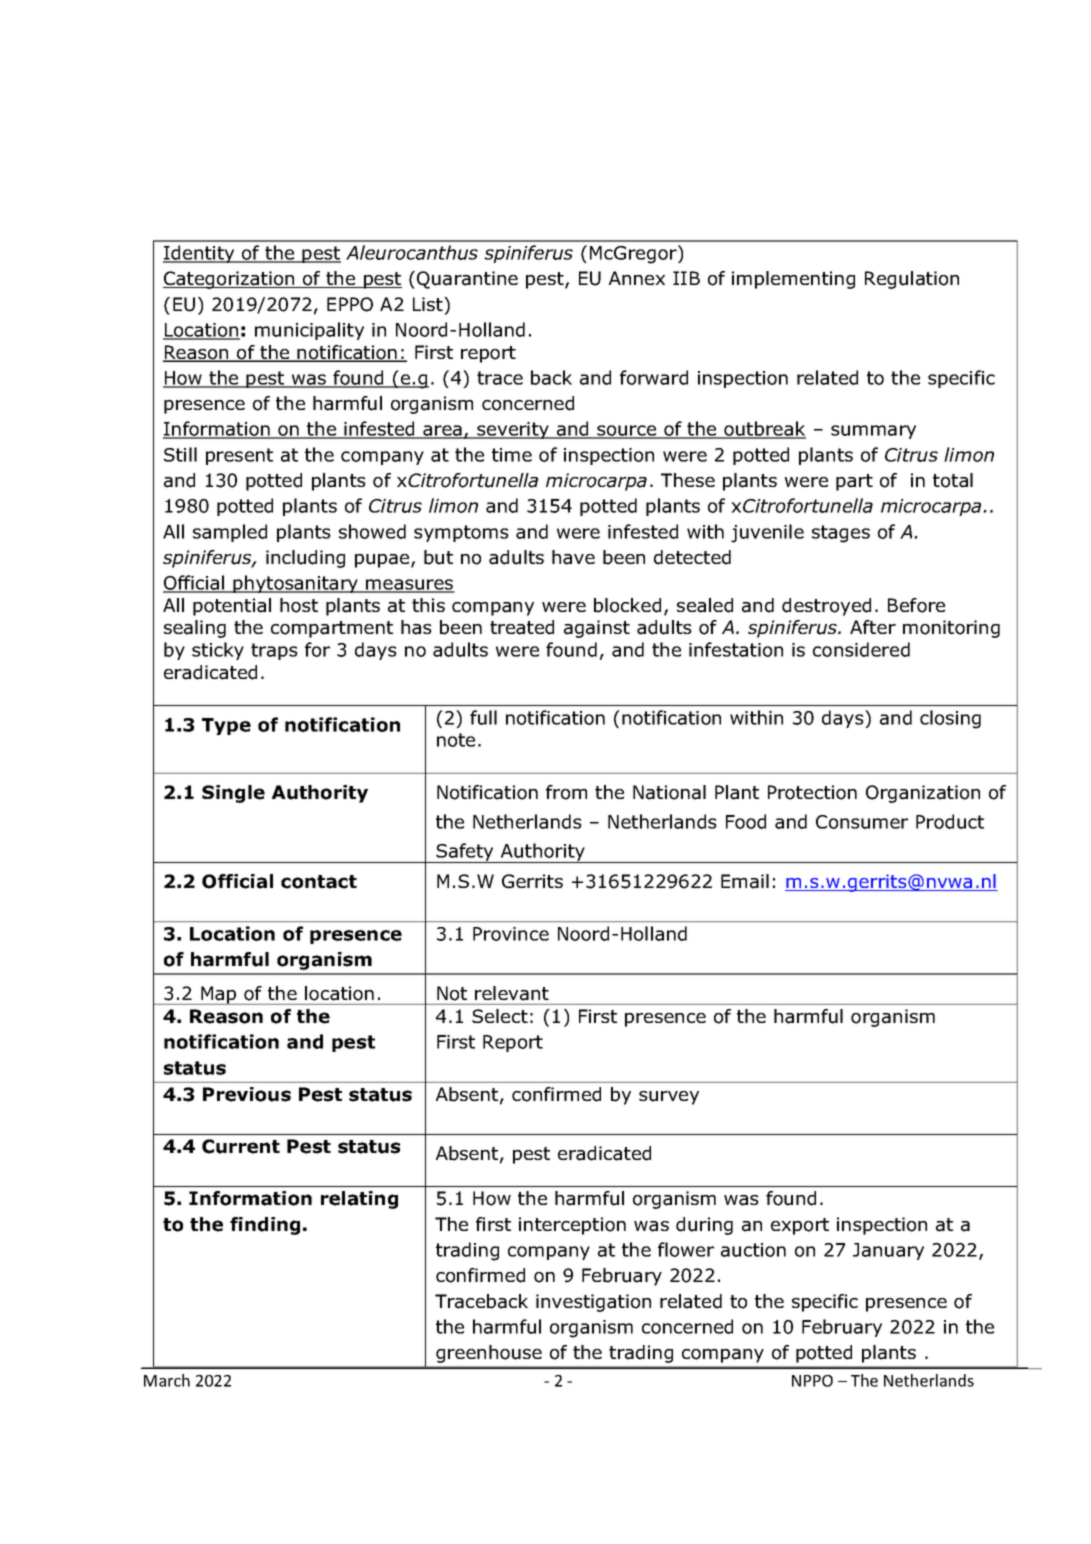 The height and width of the screenshot is (1544, 1091). I want to click on from, so click(566, 792).
